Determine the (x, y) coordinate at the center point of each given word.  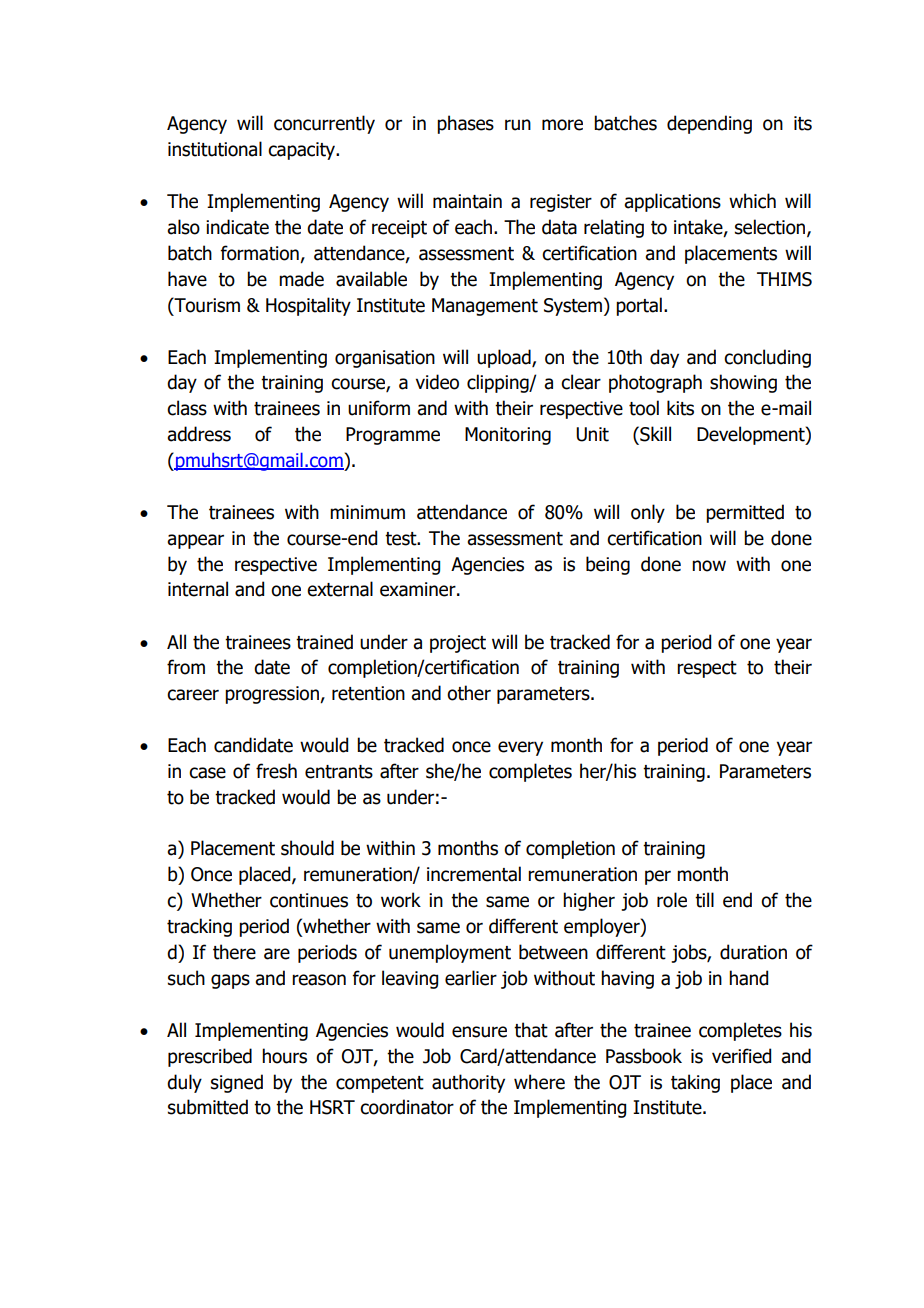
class (187, 408)
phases (465, 124)
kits (680, 408)
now (709, 566)
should (307, 848)
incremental (474, 874)
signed (237, 1083)
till (704, 900)
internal (198, 589)
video (437, 382)
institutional (215, 149)
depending (709, 124)
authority (468, 1083)
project (458, 644)
